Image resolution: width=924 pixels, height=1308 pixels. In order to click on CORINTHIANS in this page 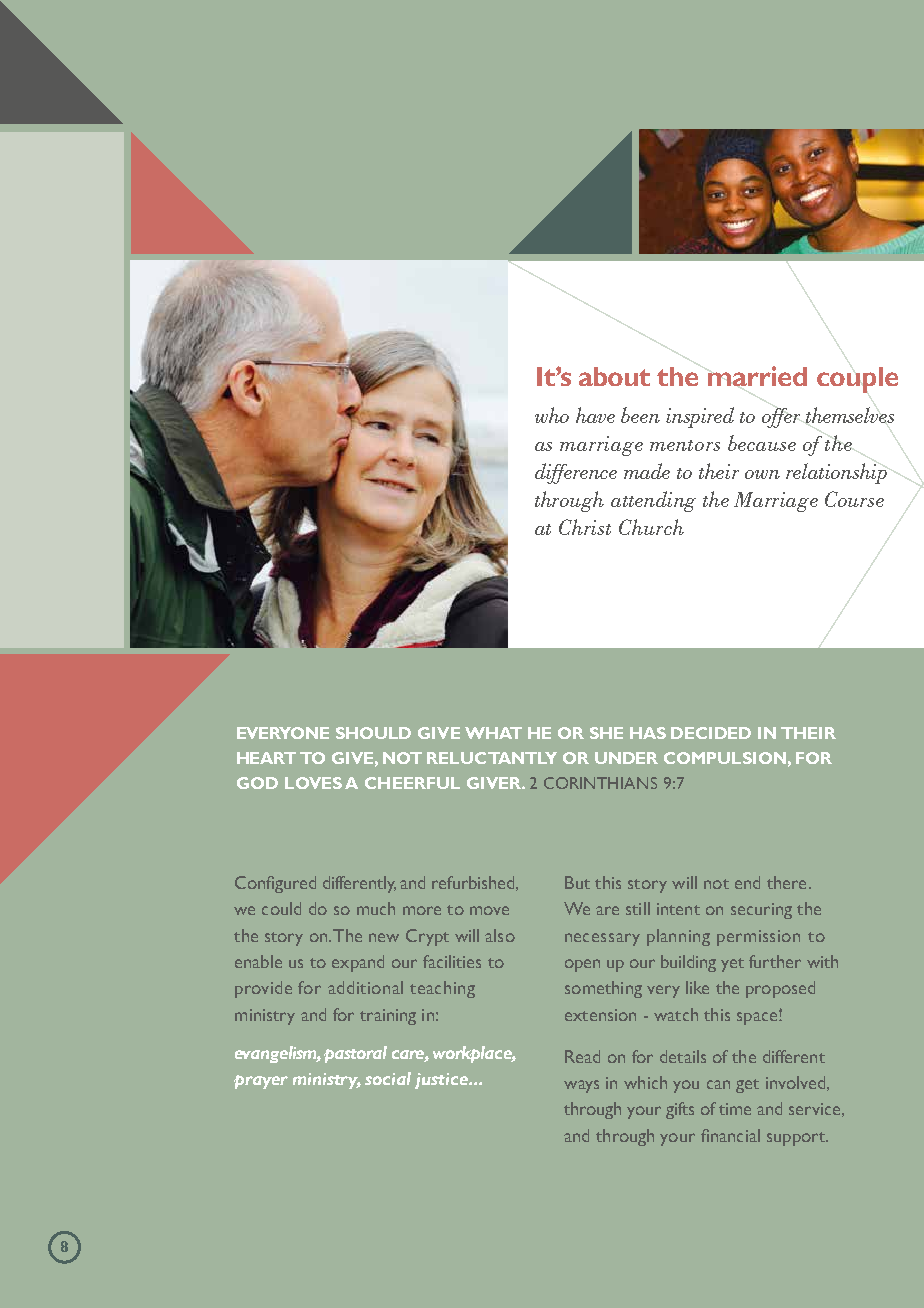, I will do `click(600, 783)`.
